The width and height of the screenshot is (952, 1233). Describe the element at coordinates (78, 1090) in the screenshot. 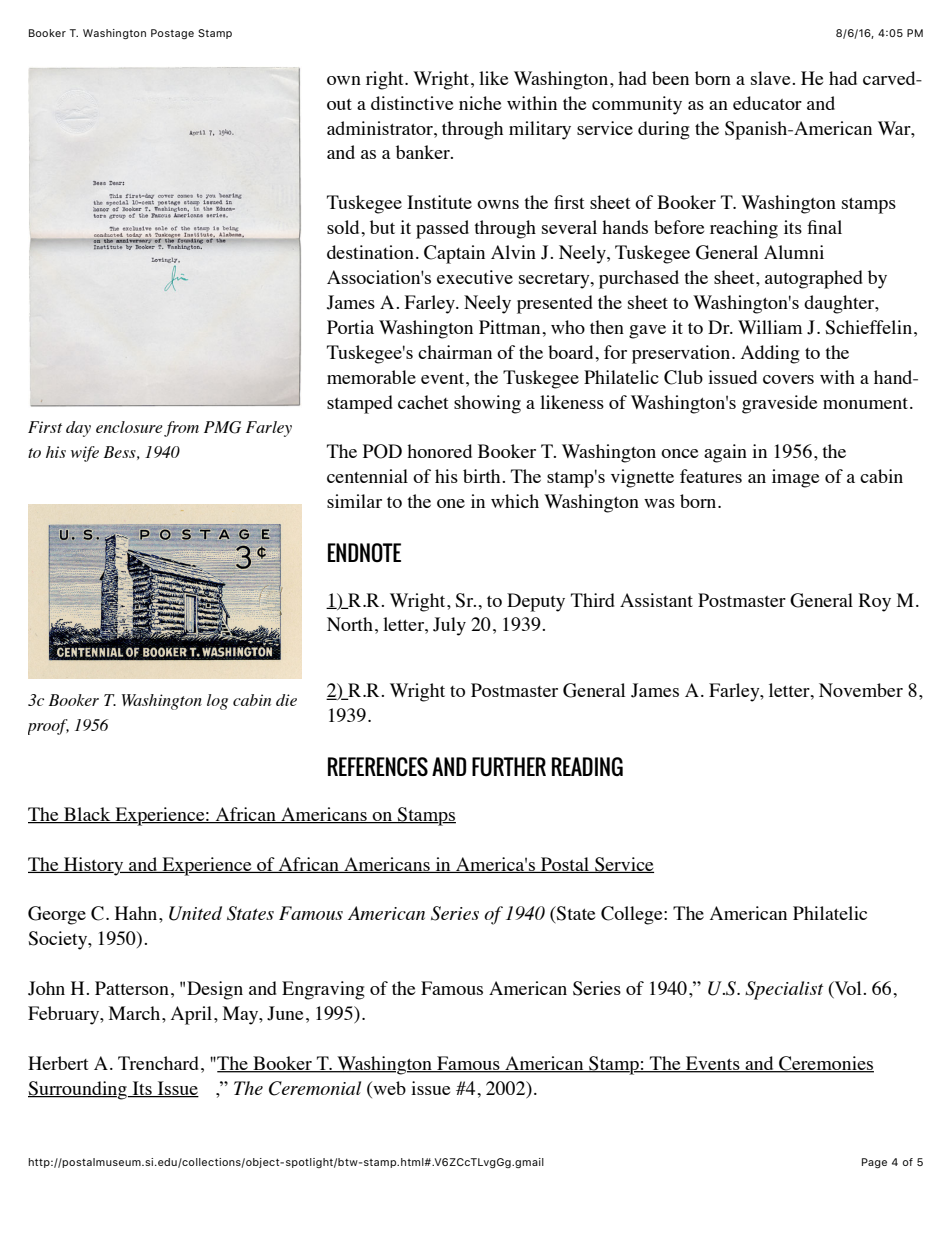

I see `Surrounding` at that location.
